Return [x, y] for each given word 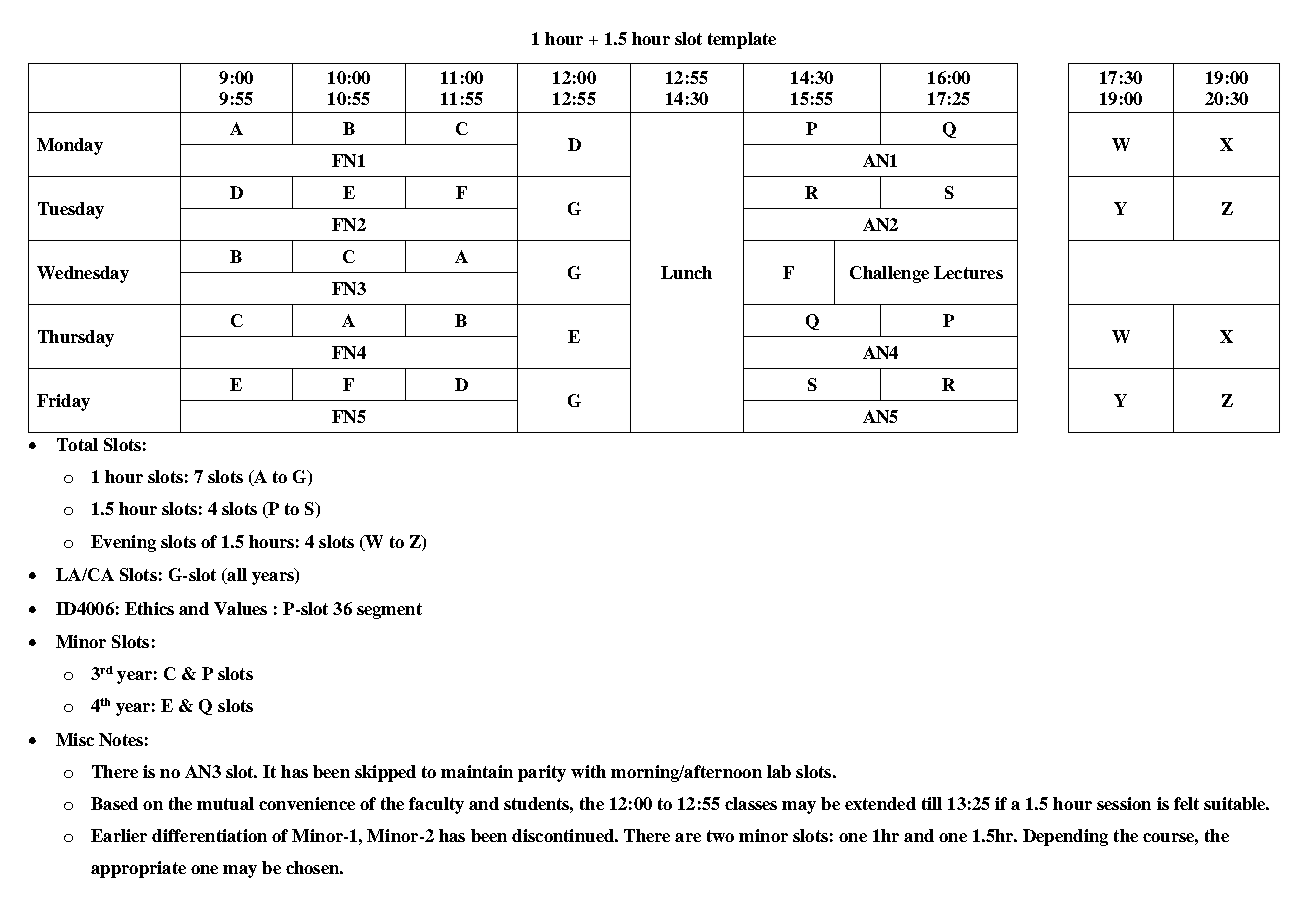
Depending [1065, 837]
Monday [70, 146]
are [688, 837]
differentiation [209, 835]
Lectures [968, 272]
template [742, 40]
